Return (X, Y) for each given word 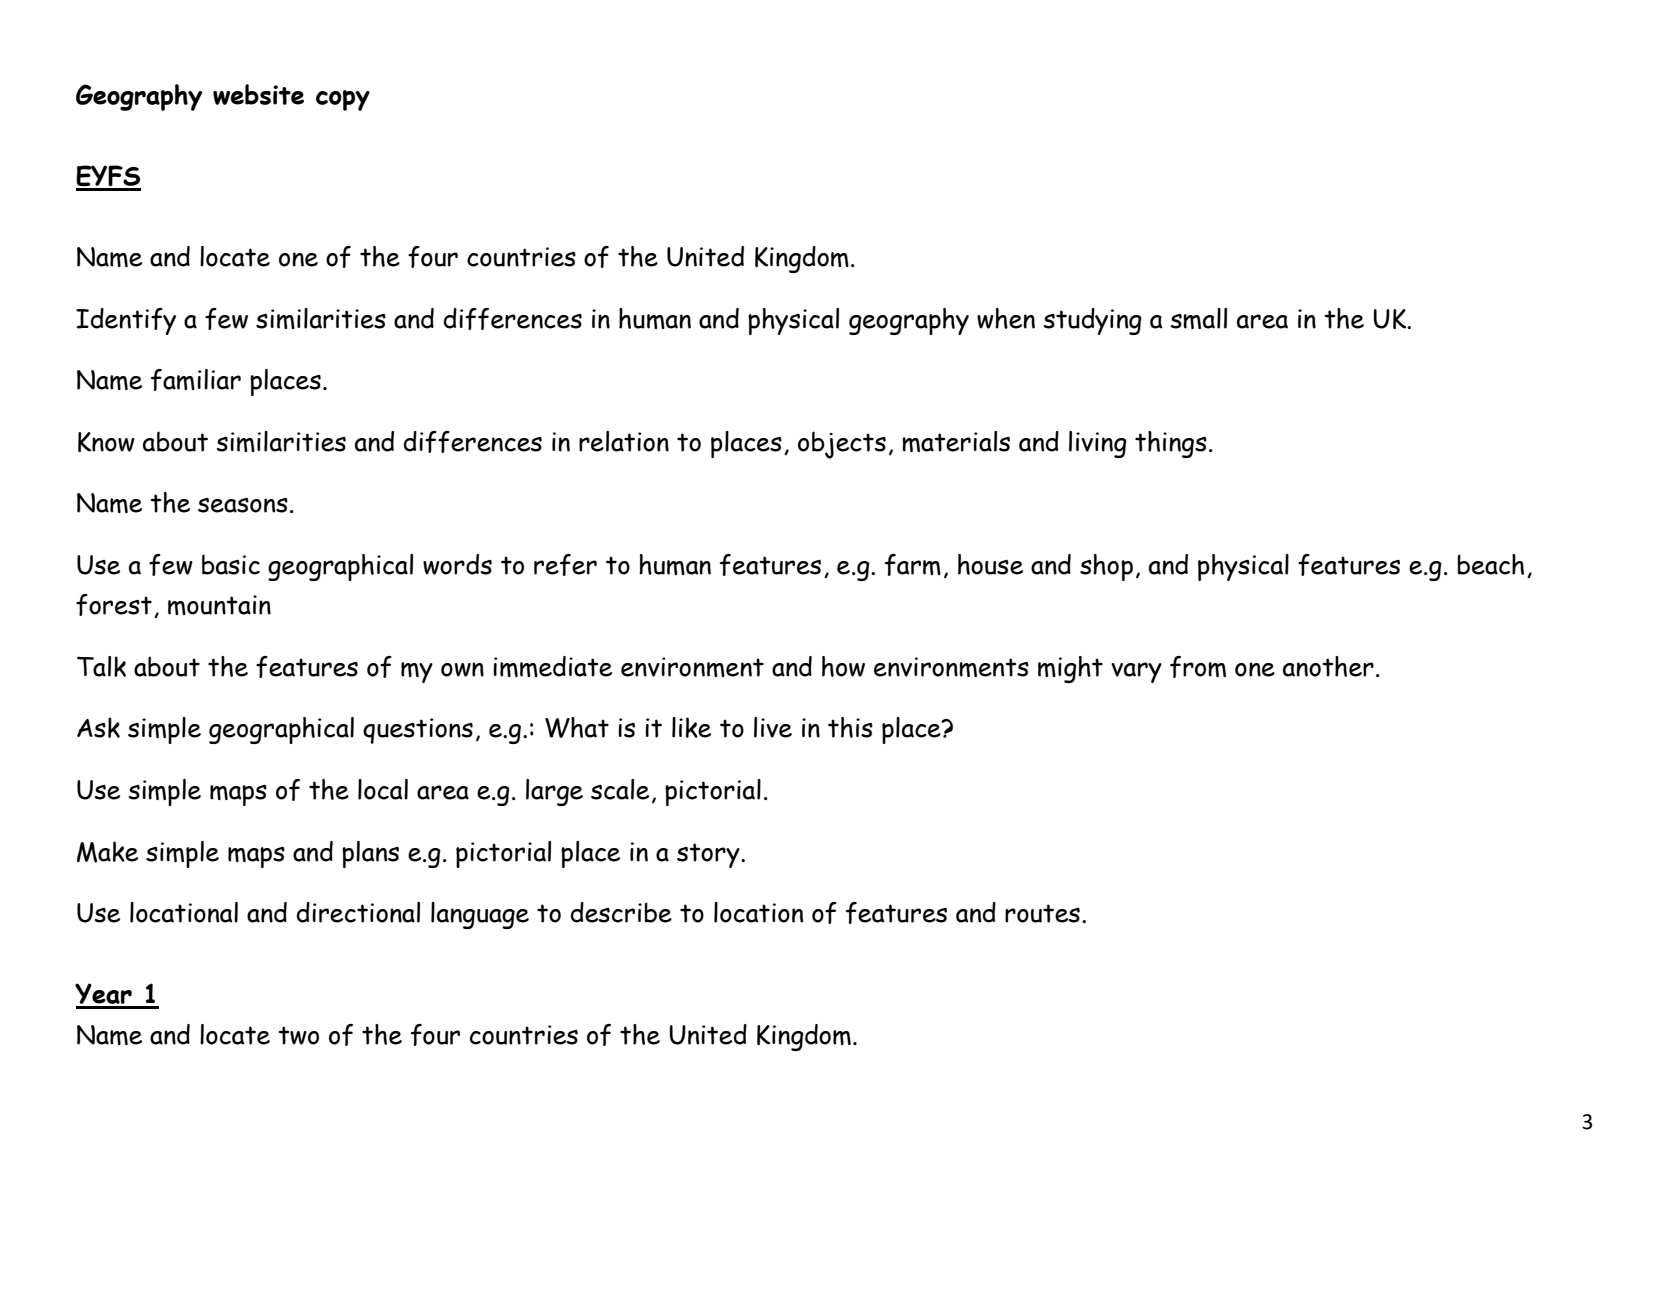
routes (1042, 913)
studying (1093, 321)
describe (621, 912)
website (258, 94)
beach (1490, 564)
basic (231, 564)
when (1006, 318)
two (298, 1035)
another (1328, 666)
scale (620, 789)
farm (913, 565)
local (383, 789)
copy (343, 100)
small (1199, 318)
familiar (196, 380)
